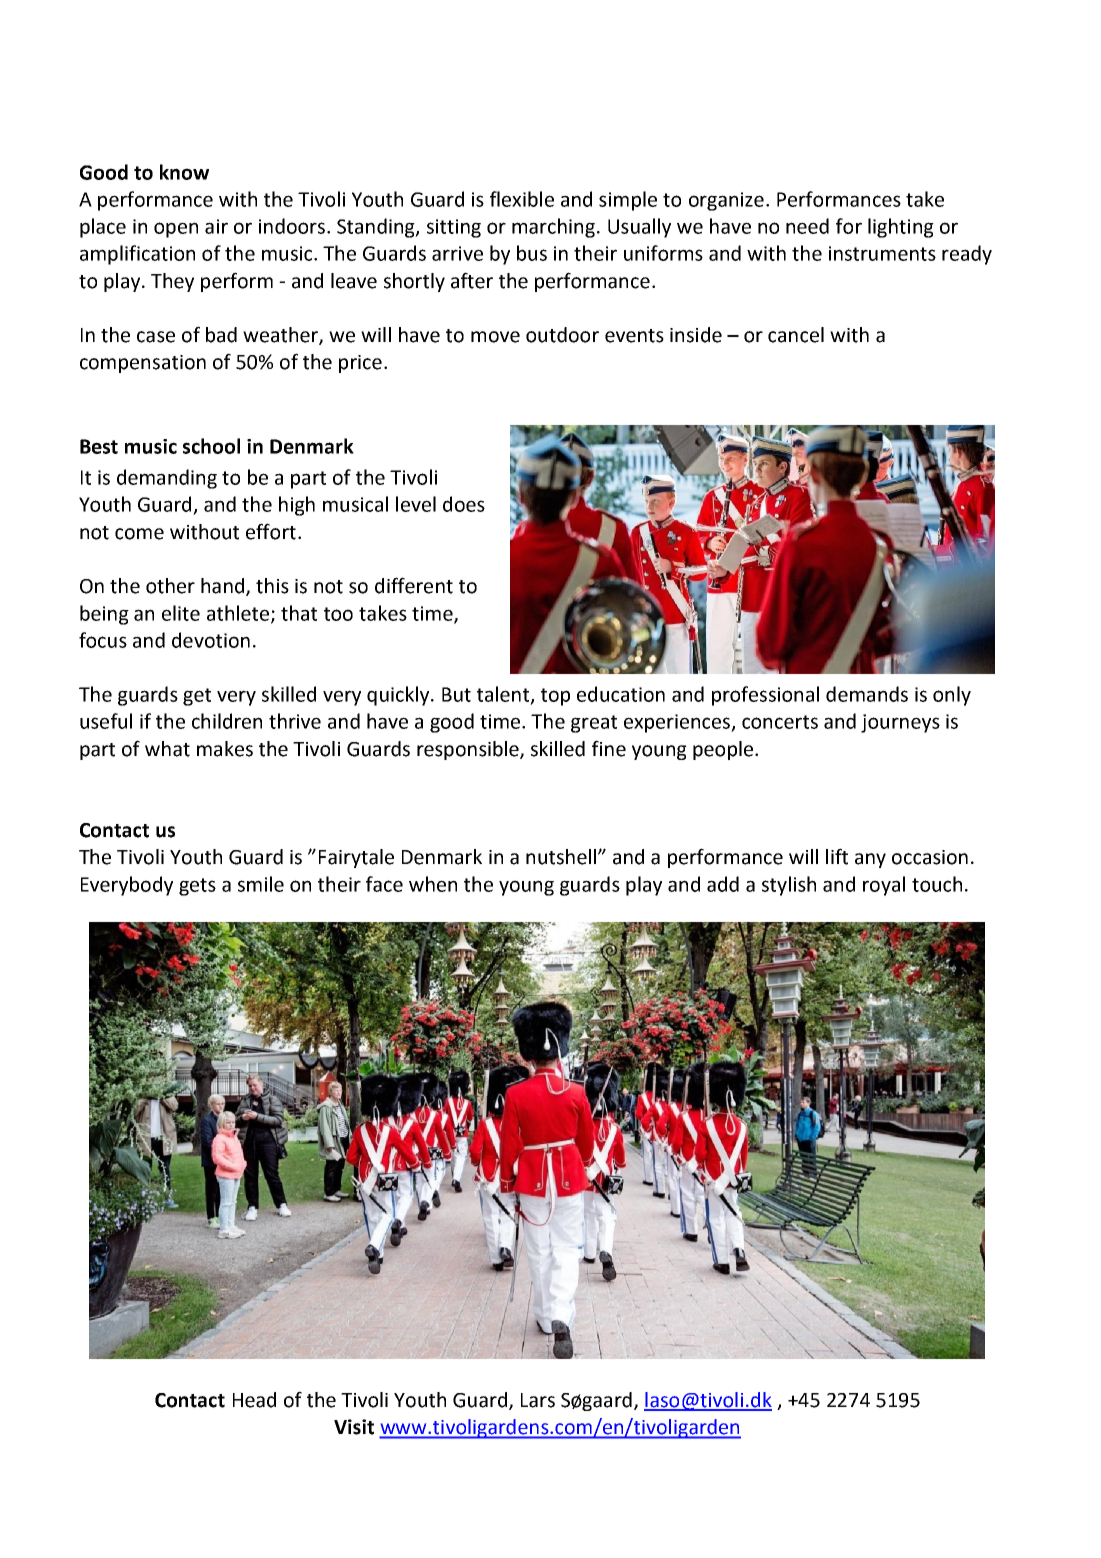 Image resolution: width=1101 pixels, height=1558 pixels. I want to click on flexible, so click(522, 199).
